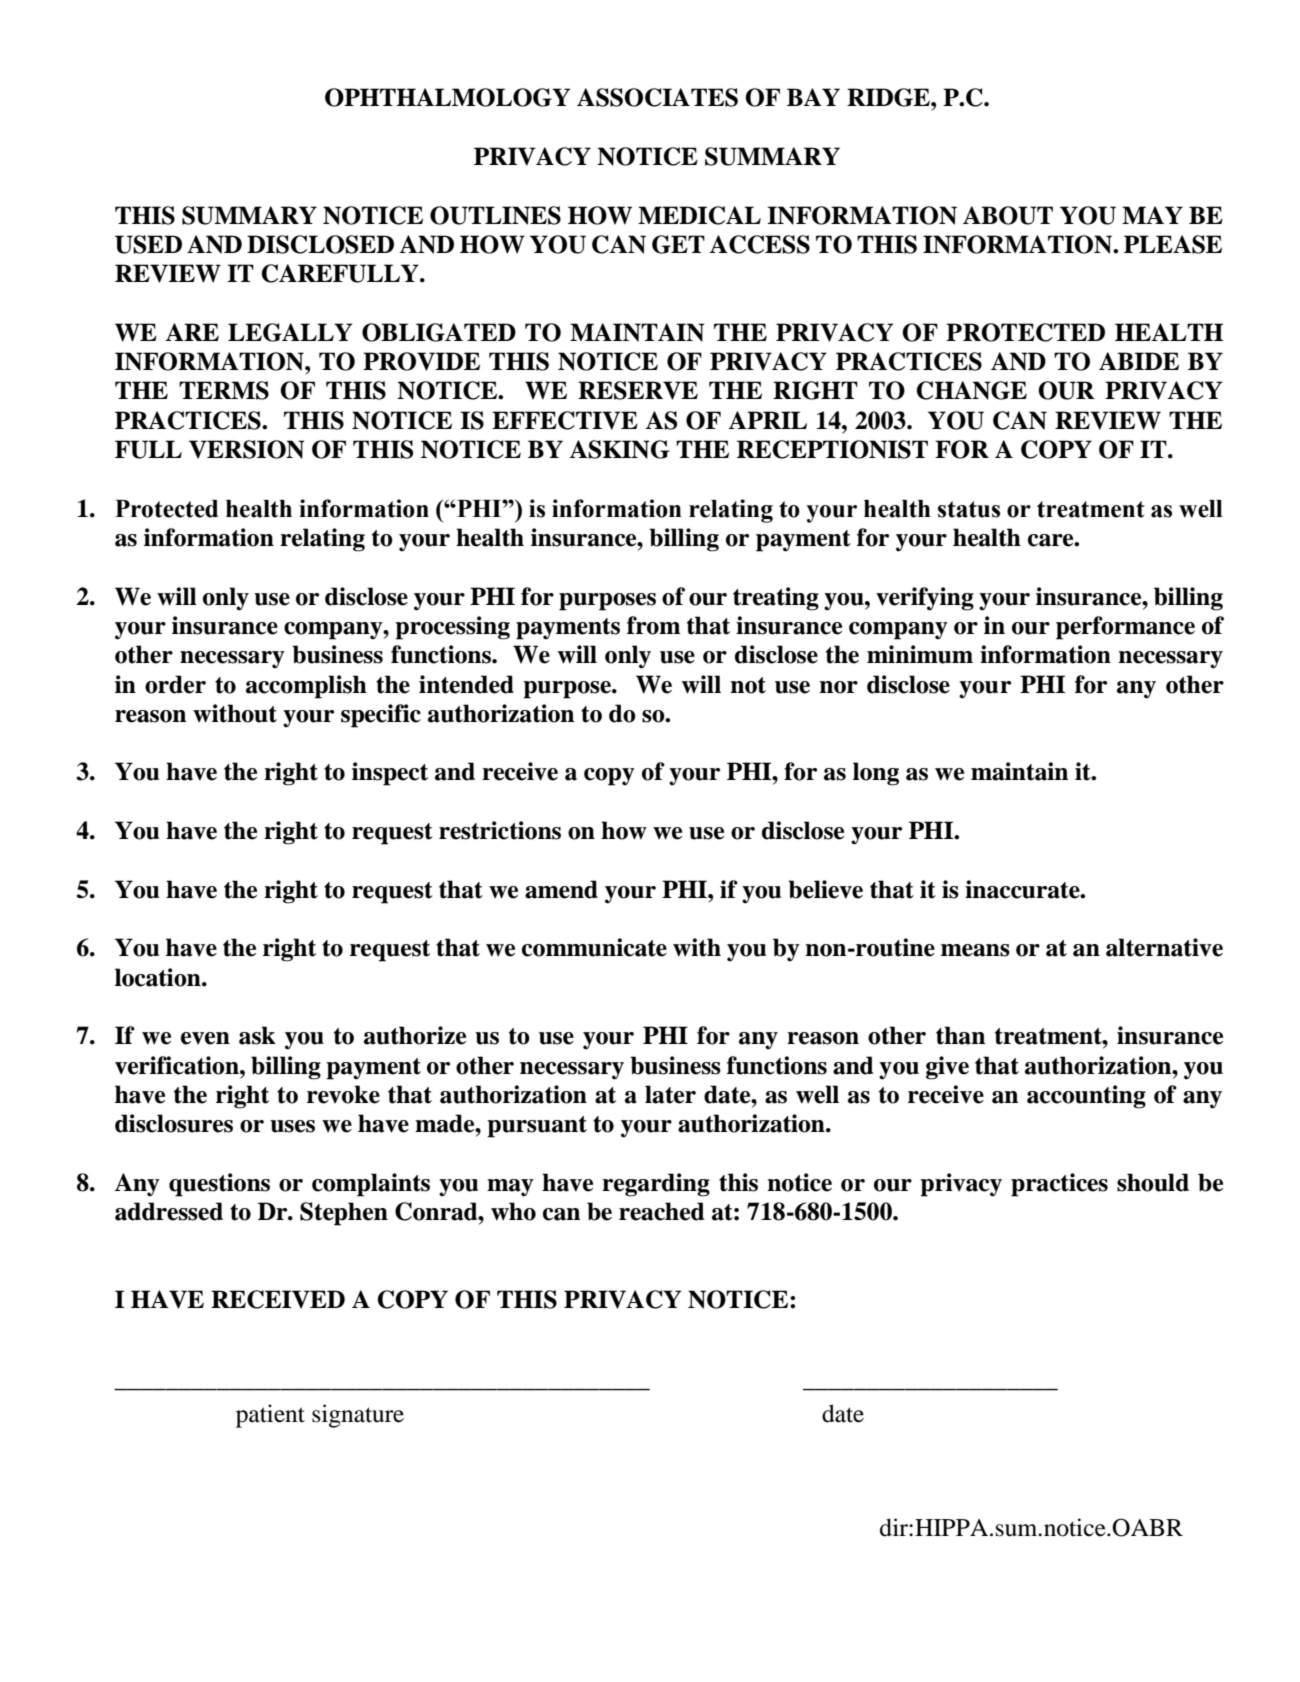 The image size is (1300, 1682). Describe the element at coordinates (447, 97) in the screenshot. I see `OPHTHALMOLOGY` at that location.
